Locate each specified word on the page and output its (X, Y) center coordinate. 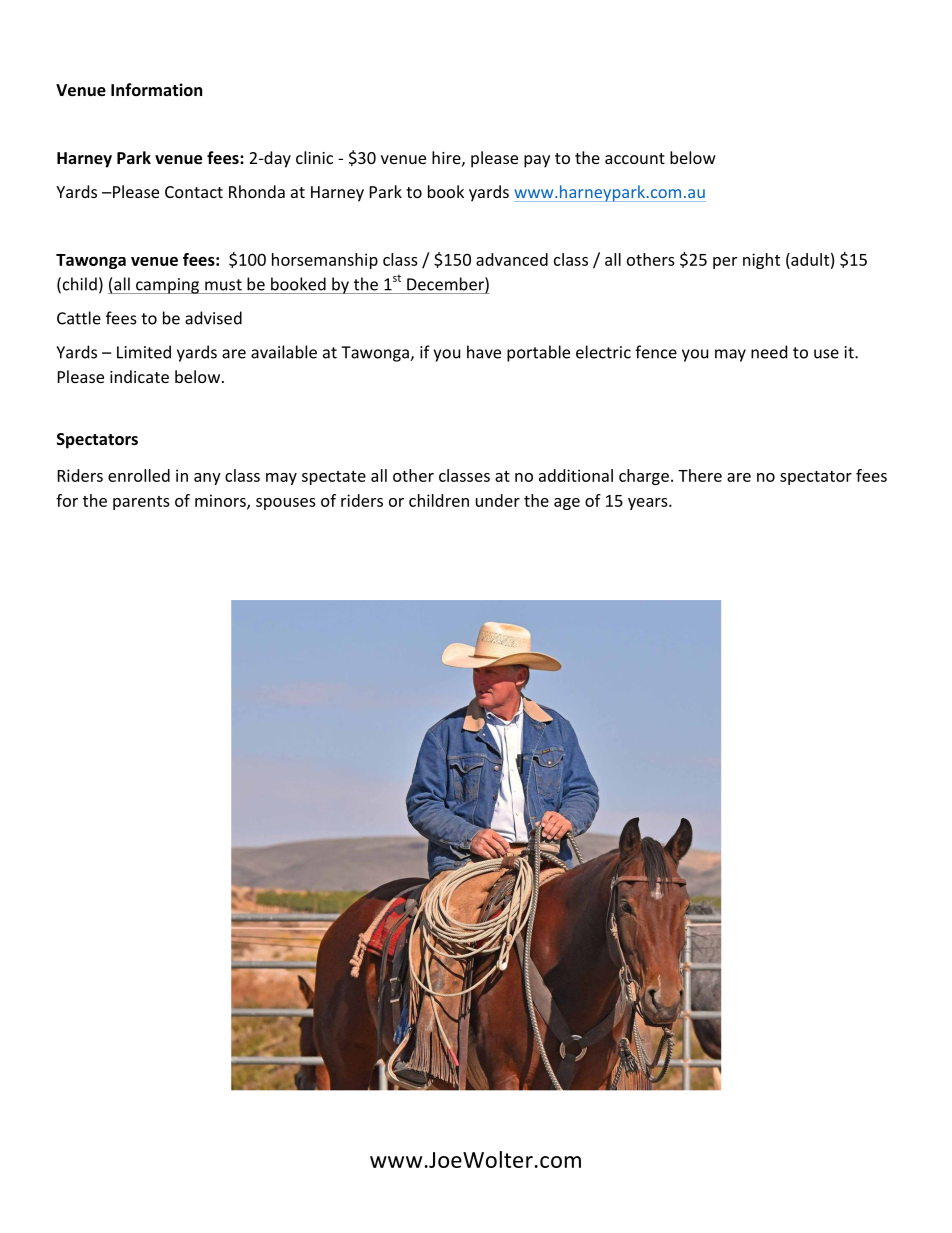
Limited (144, 352)
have (484, 352)
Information (156, 89)
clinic (314, 157)
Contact (194, 192)
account (635, 158)
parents (141, 503)
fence (656, 352)
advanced (512, 259)
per (725, 263)
